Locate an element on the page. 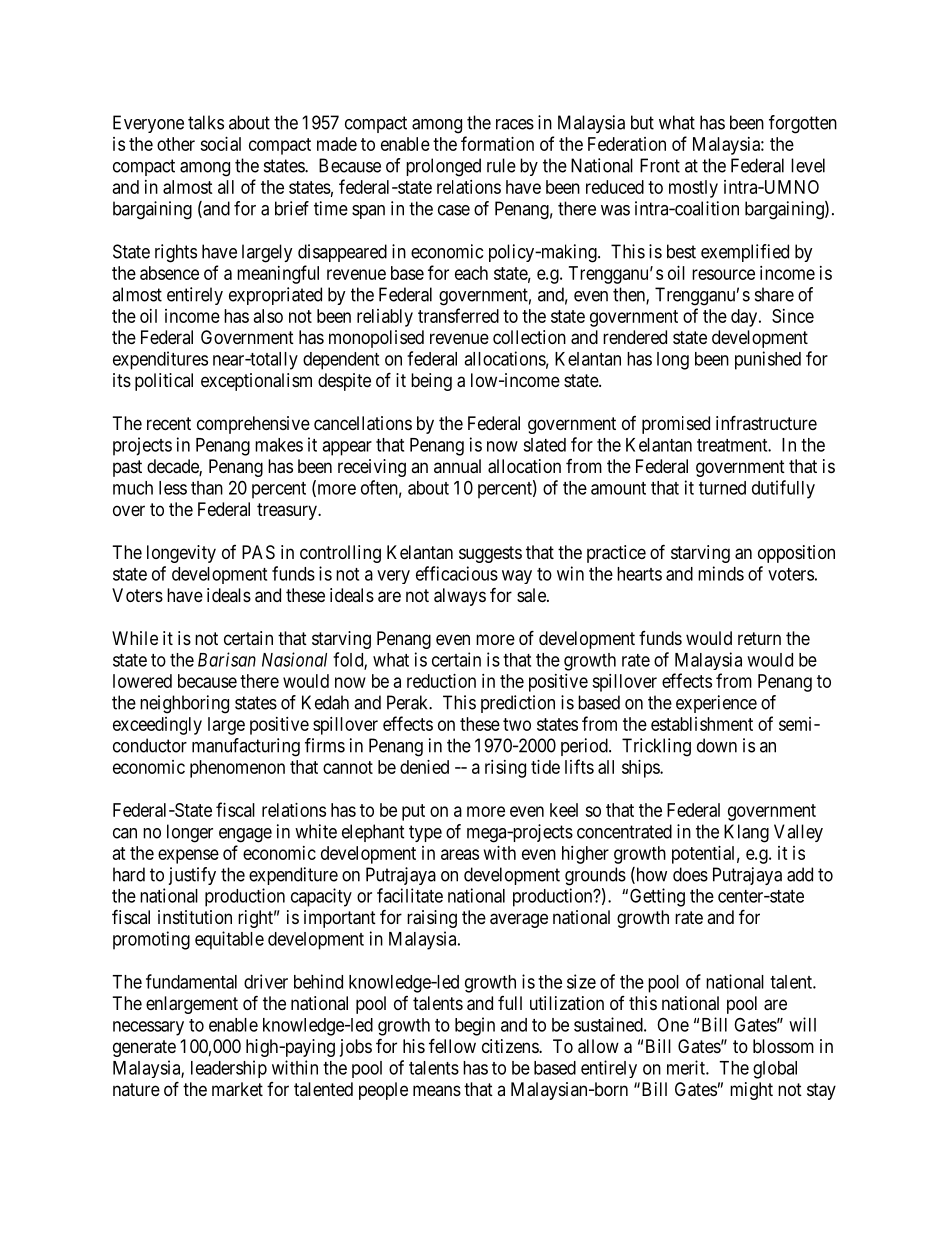 The width and height of the page is (952, 1233). annual is located at coordinates (457, 466).
